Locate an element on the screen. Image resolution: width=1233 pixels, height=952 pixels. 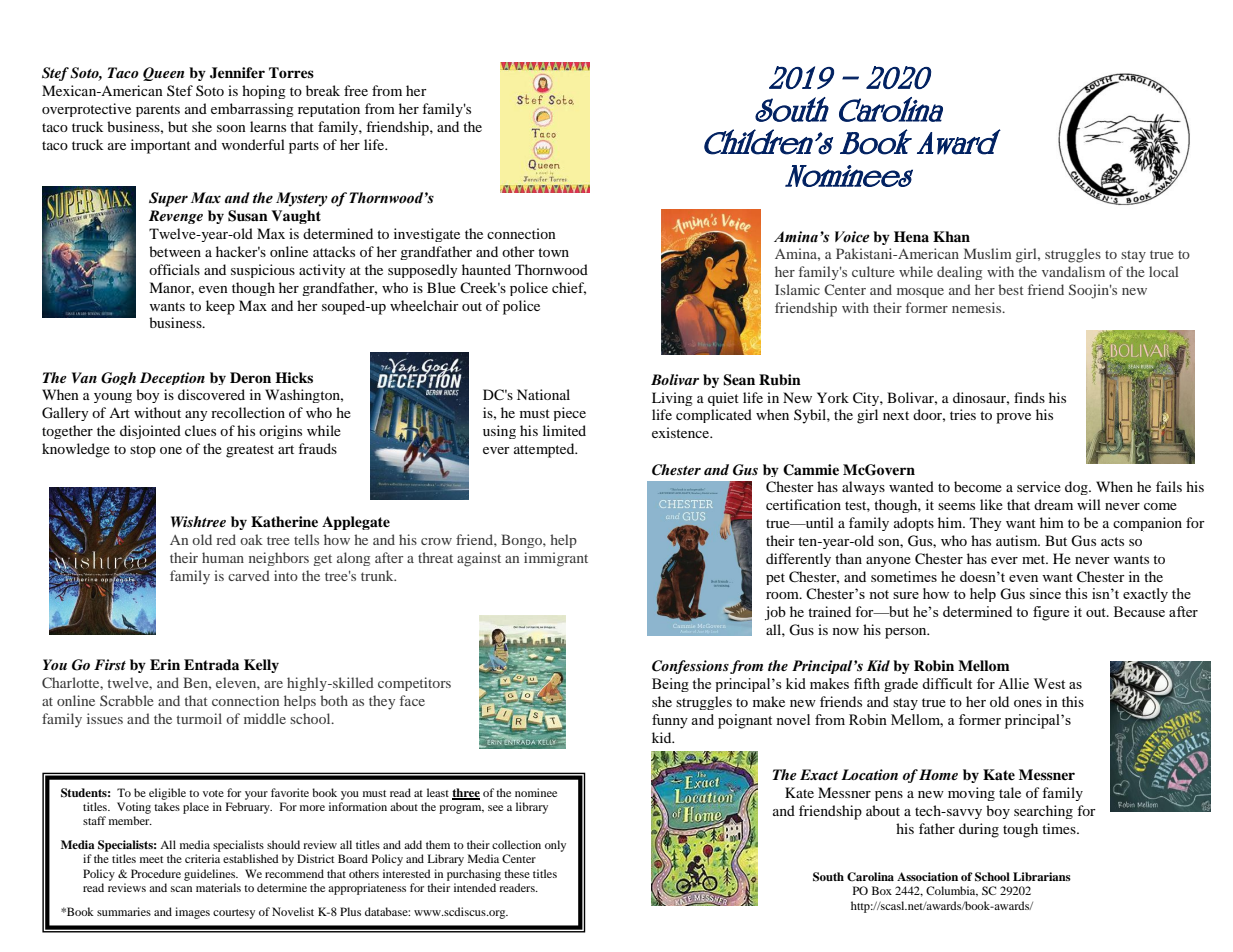
since is located at coordinates (1045, 593).
